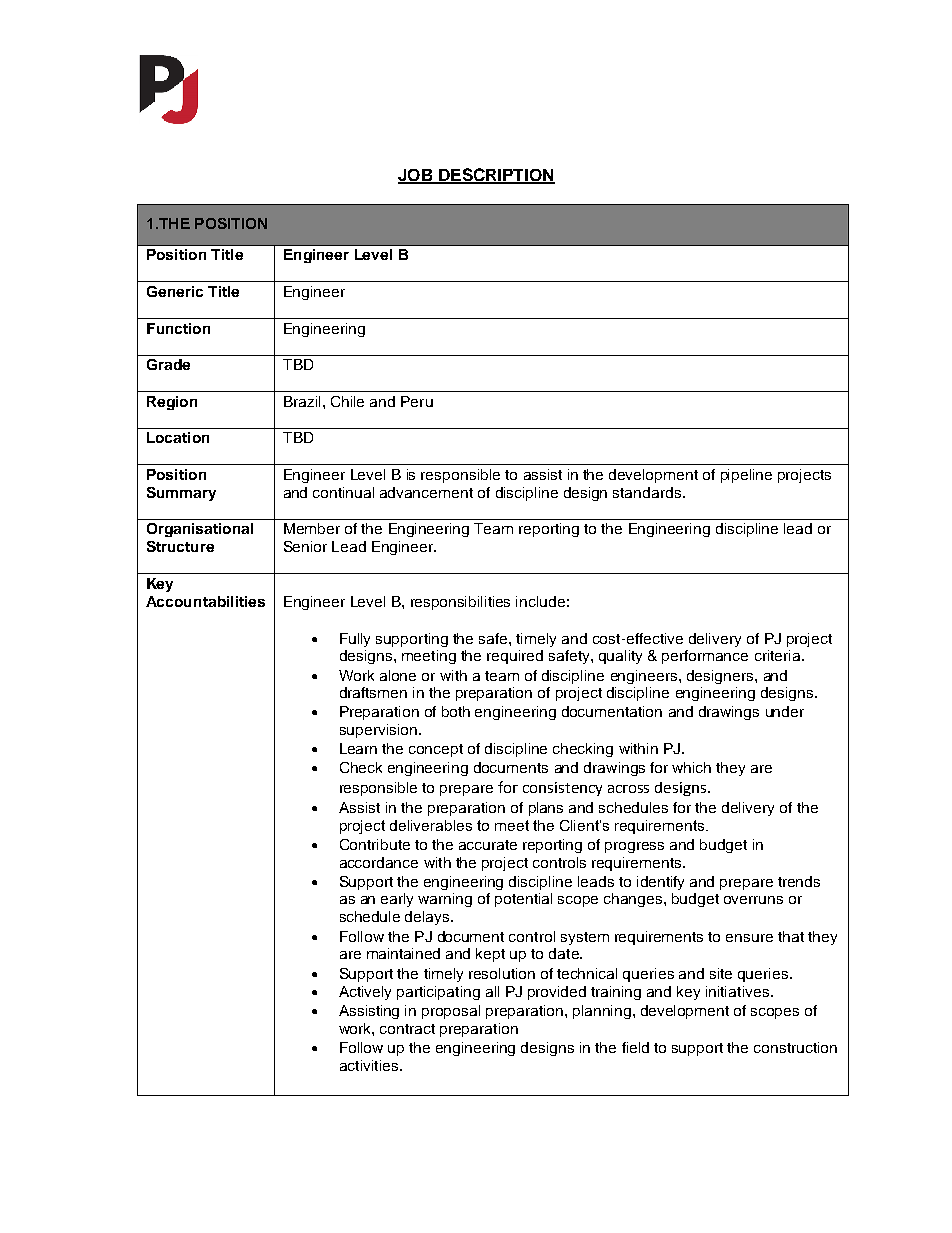  Describe the element at coordinates (175, 291) in the screenshot. I see `Generic` at that location.
